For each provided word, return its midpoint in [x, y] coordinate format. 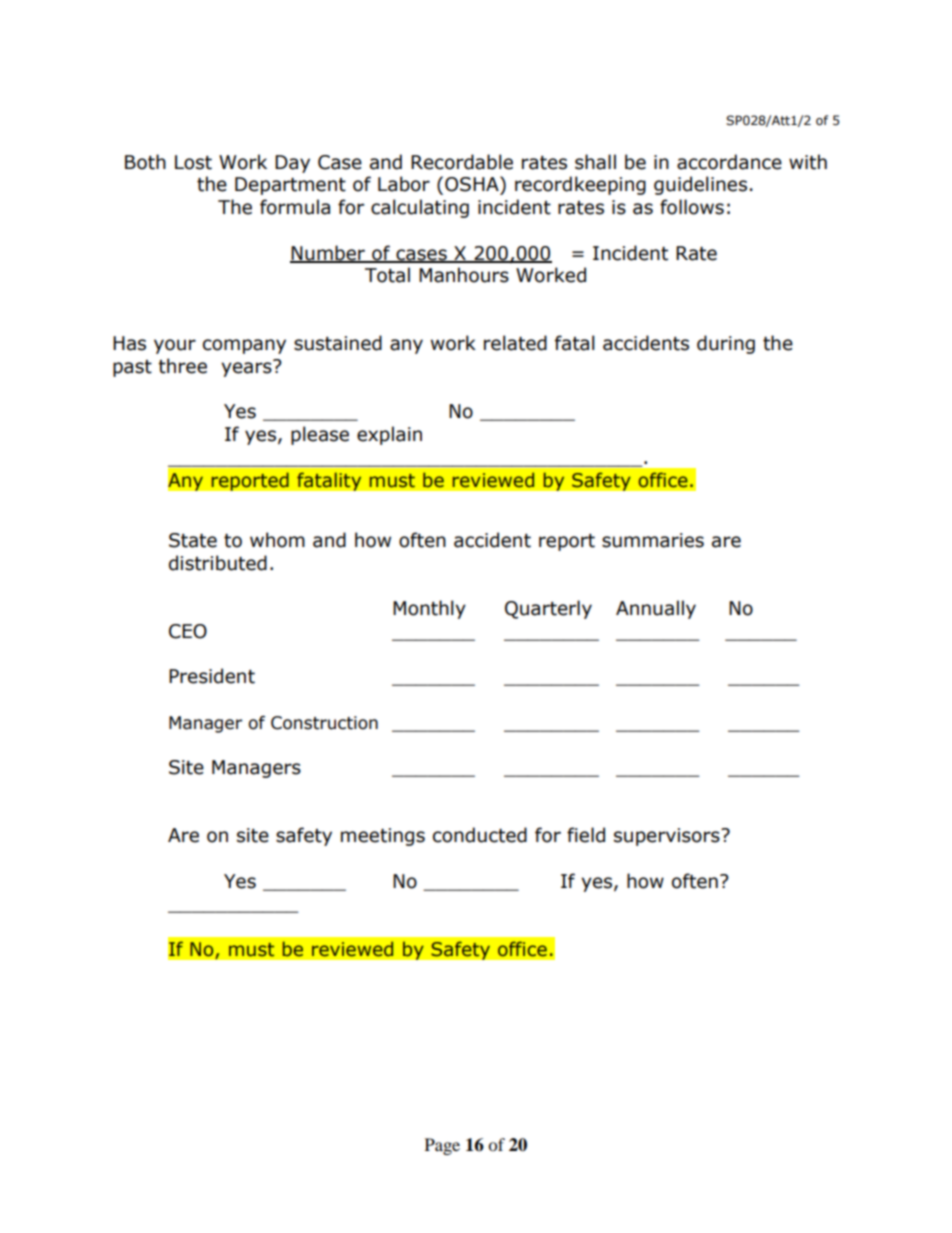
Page [442, 1146]
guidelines [700, 185]
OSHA [473, 184]
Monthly [429, 609]
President [212, 676]
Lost [193, 162]
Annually [656, 609]
